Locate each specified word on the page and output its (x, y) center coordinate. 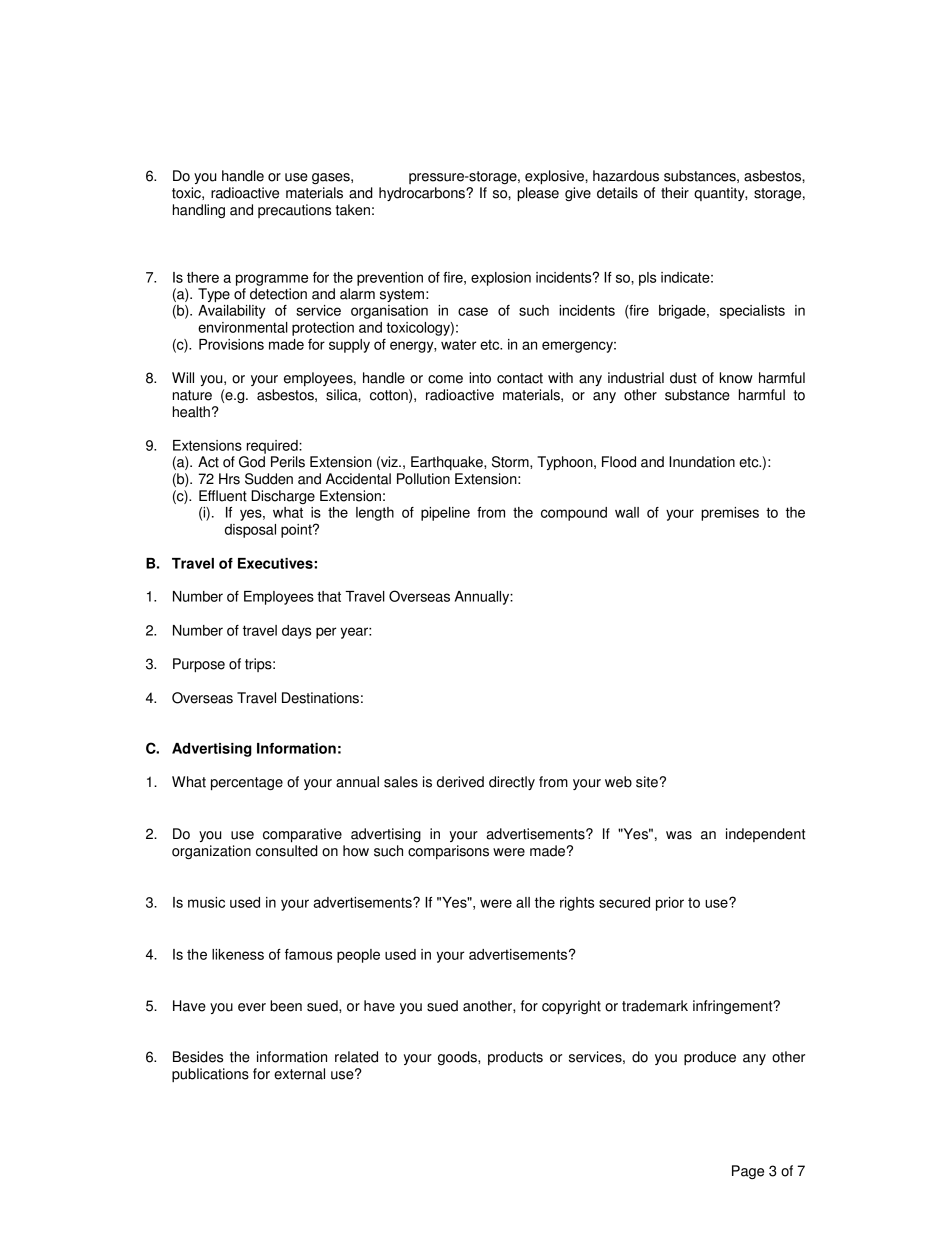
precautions (294, 211)
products (515, 1058)
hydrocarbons (423, 194)
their (675, 193)
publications (210, 1075)
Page (748, 1172)
